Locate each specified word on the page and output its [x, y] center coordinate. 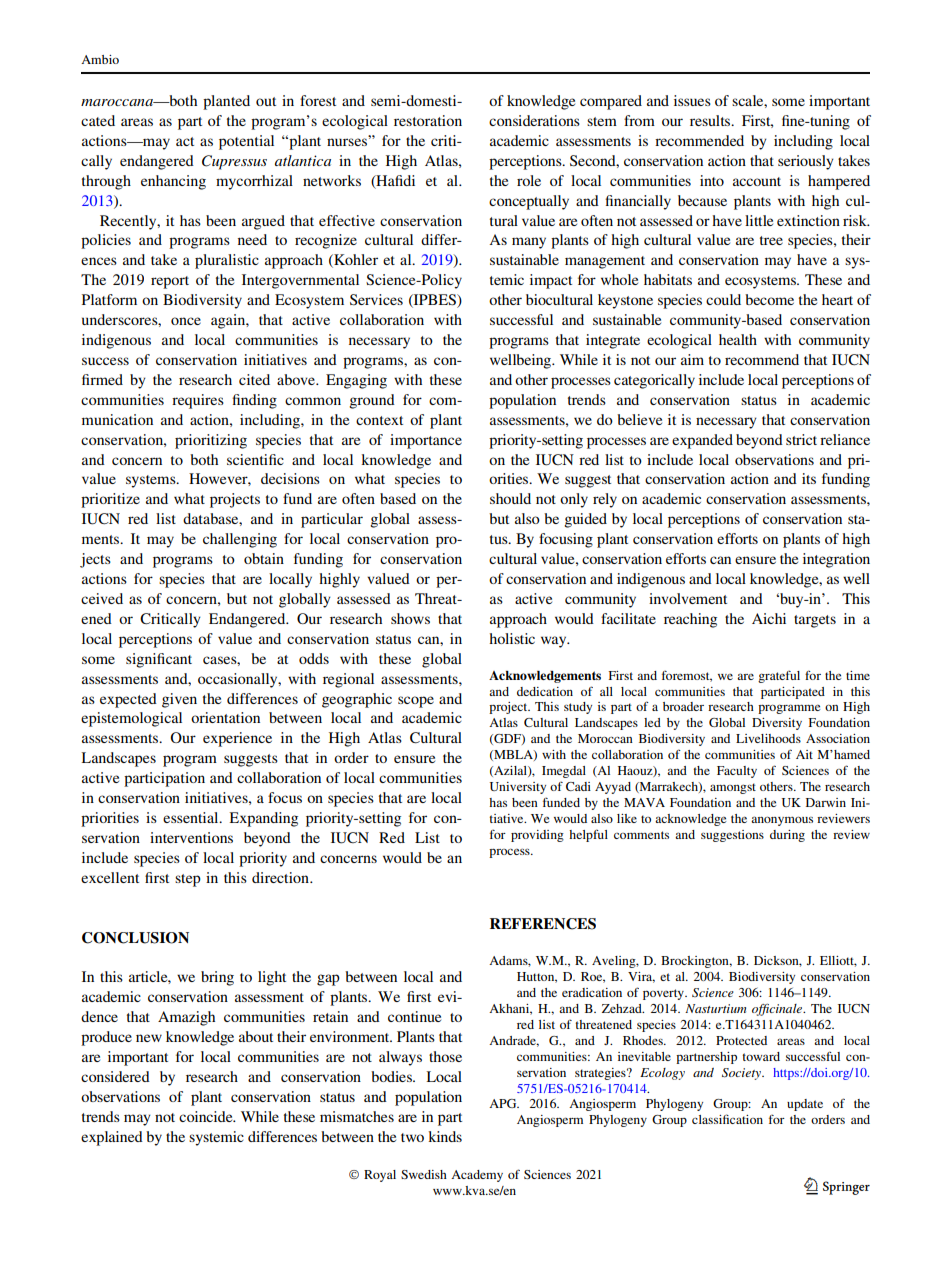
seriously [806, 162]
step [188, 880]
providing [537, 836]
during [787, 836]
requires [198, 401]
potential [246, 142]
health [738, 339]
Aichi [769, 618]
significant [159, 660]
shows [410, 618]
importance [426, 441]
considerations [534, 120]
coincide [207, 1116]
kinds [445, 1136]
